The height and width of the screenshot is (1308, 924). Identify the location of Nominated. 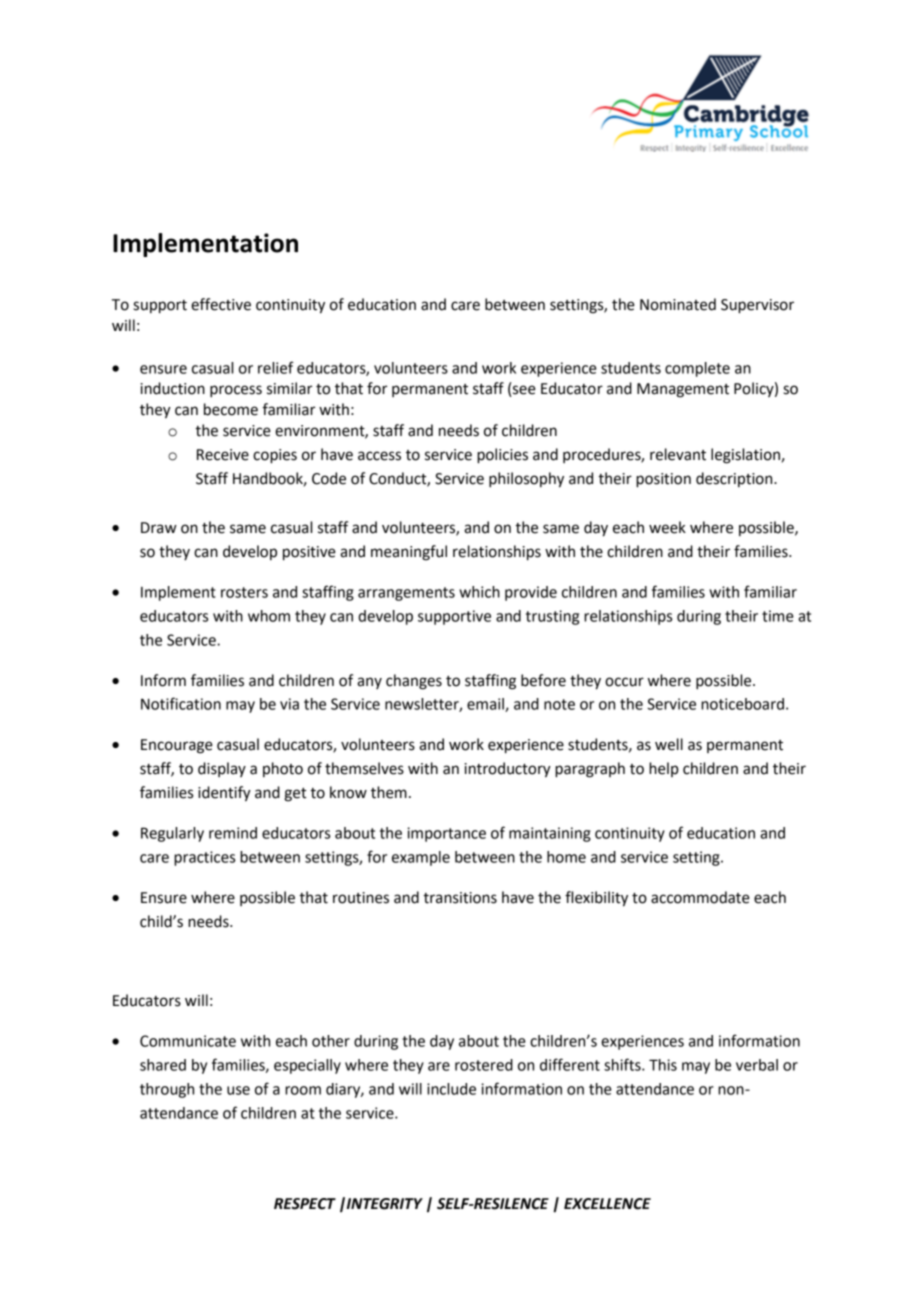
(678, 304).
